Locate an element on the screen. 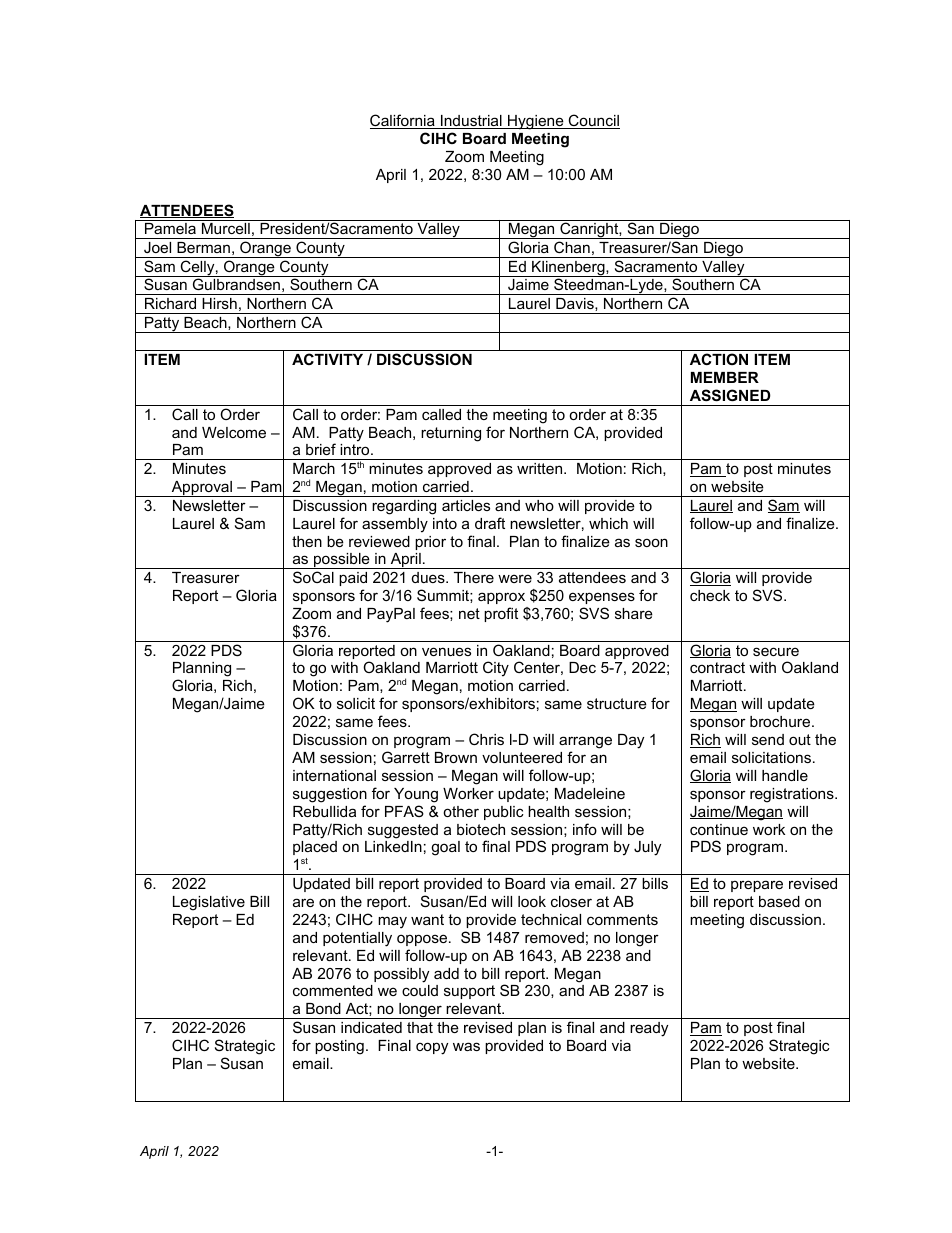  Bond is located at coordinates (323, 1008).
